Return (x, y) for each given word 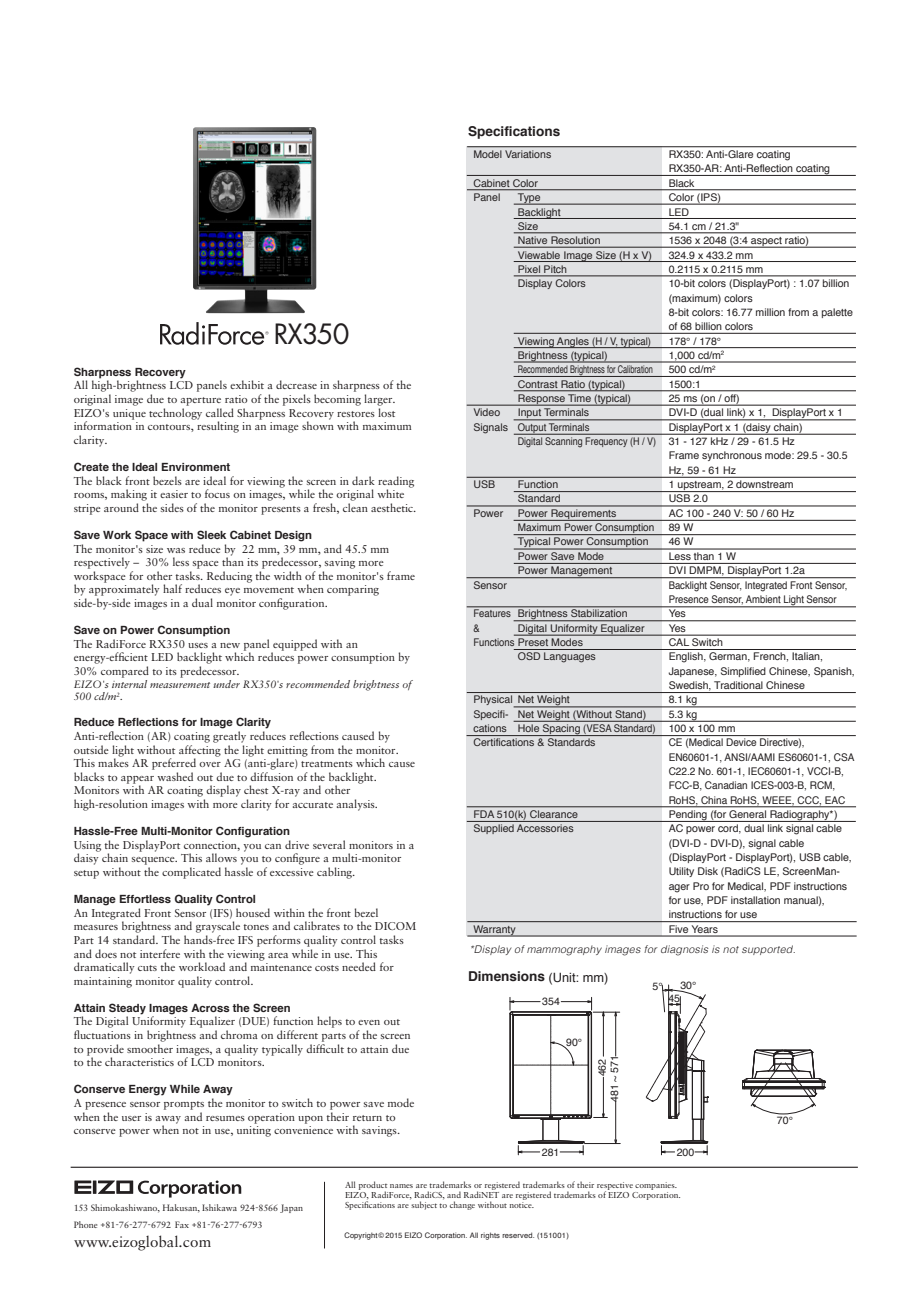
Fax (182, 1224)
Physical (493, 700)
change (462, 1205)
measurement (180, 685)
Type (529, 199)
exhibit (247, 384)
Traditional (738, 685)
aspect (766, 242)
